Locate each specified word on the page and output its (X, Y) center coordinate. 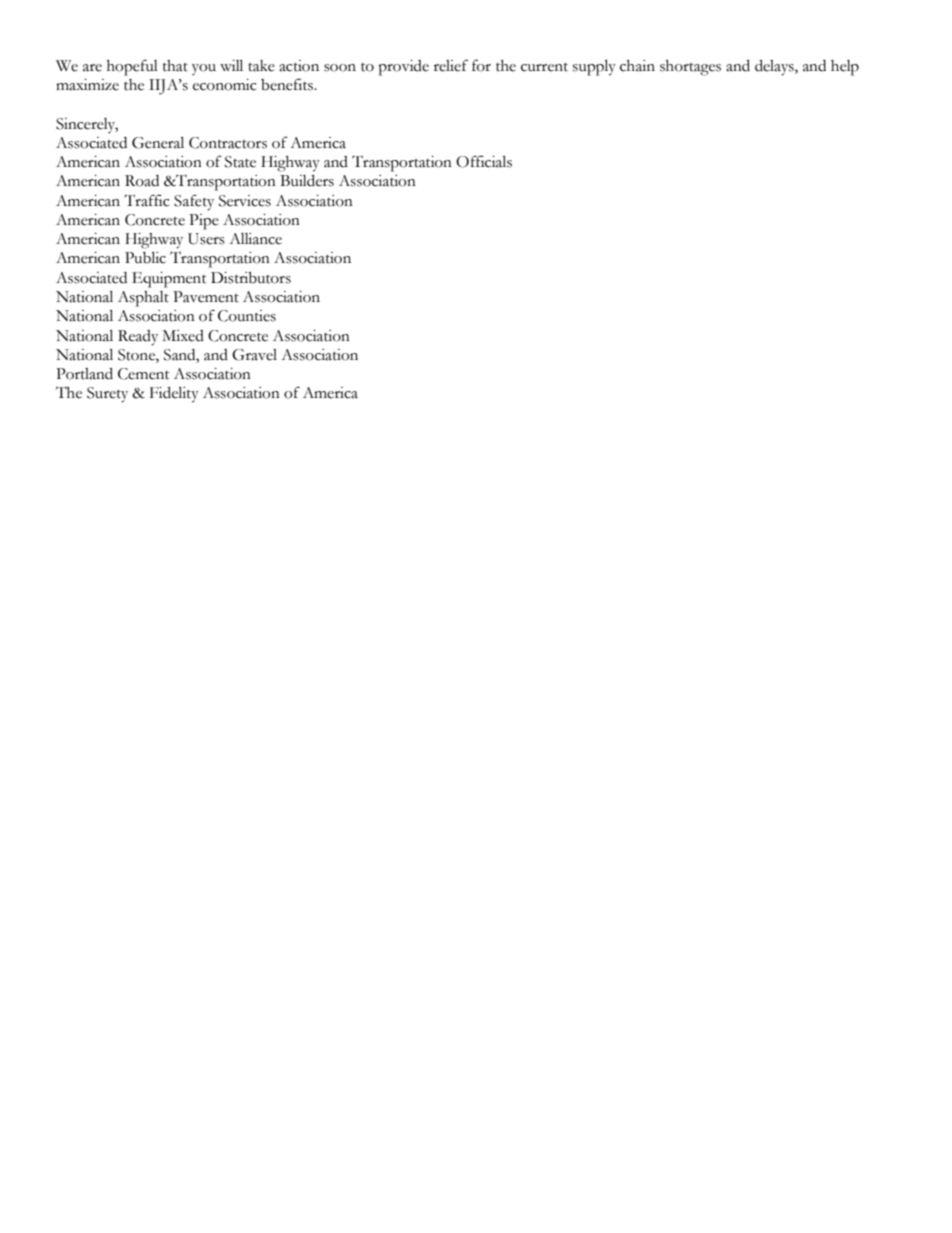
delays (775, 68)
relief (451, 65)
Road (142, 181)
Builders (307, 181)
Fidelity (174, 395)
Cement (143, 374)
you (204, 69)
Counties (247, 316)
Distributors (251, 278)
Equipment (169, 280)
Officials (484, 161)
